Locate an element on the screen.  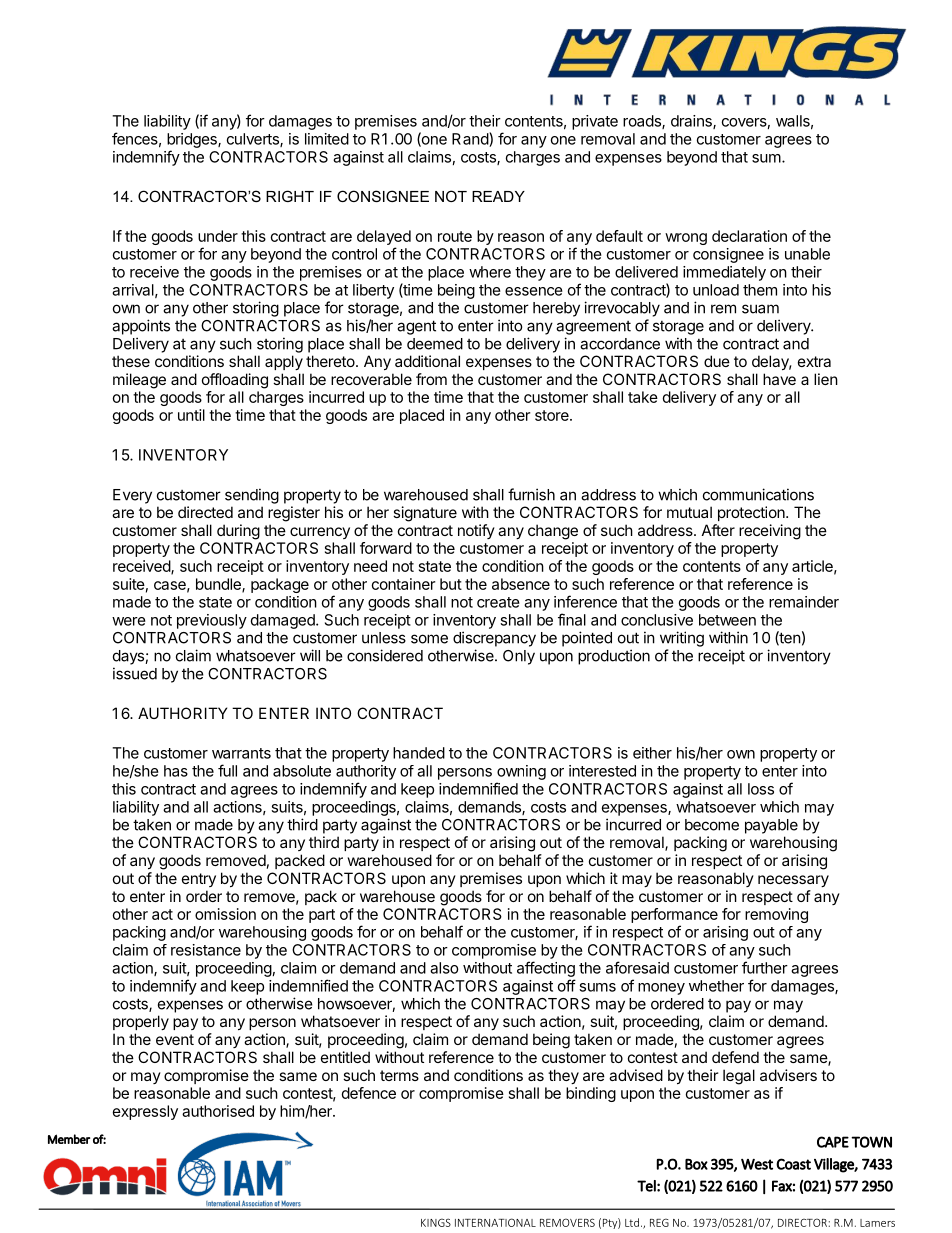
resistance is located at coordinates (206, 950).
